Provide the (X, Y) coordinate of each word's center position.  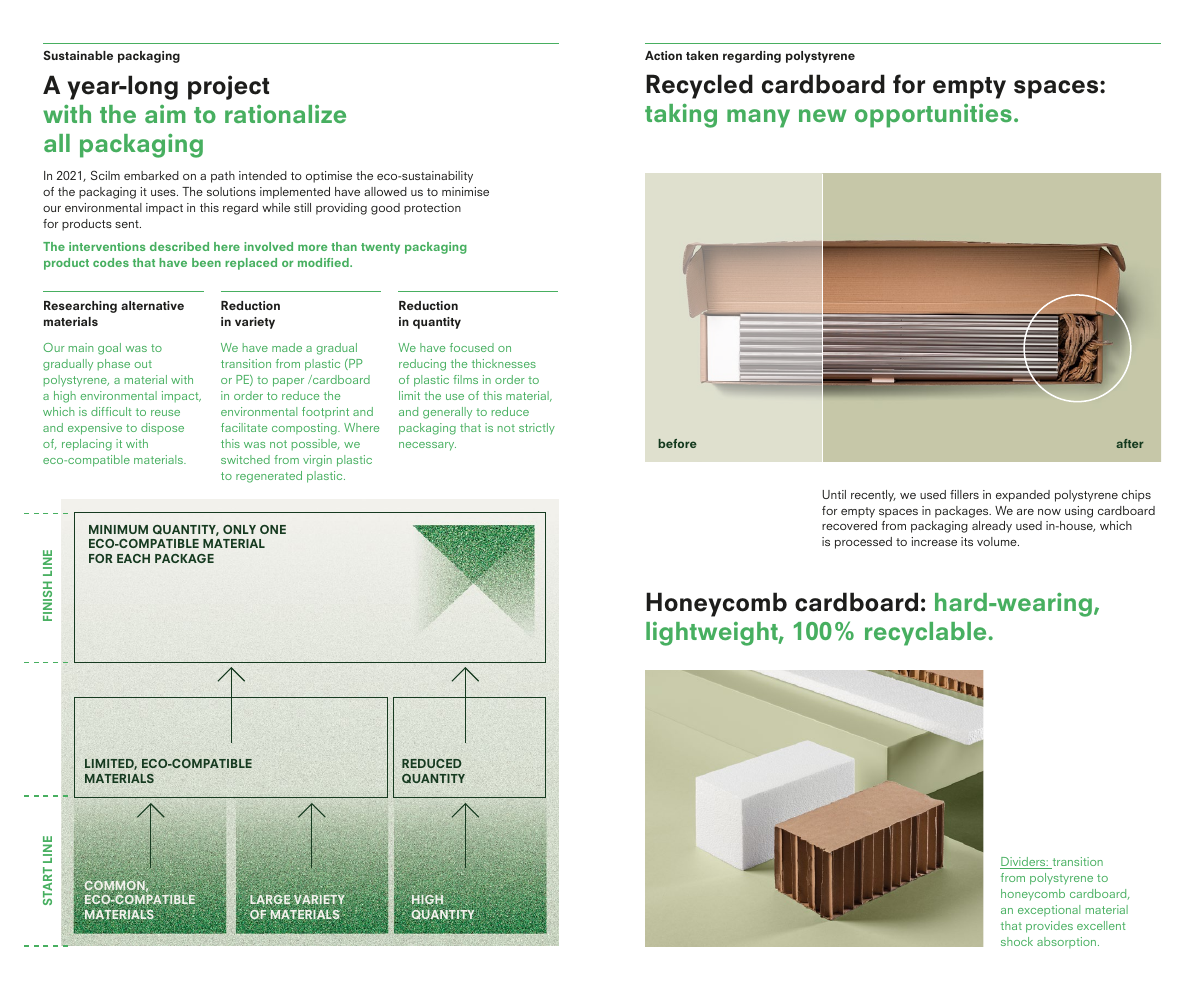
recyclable (927, 634)
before (677, 443)
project (228, 87)
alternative (152, 305)
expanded (1023, 496)
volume (998, 541)
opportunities (933, 116)
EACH (133, 558)
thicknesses (504, 363)
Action (663, 55)
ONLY (239, 529)
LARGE (271, 901)
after (1130, 443)
